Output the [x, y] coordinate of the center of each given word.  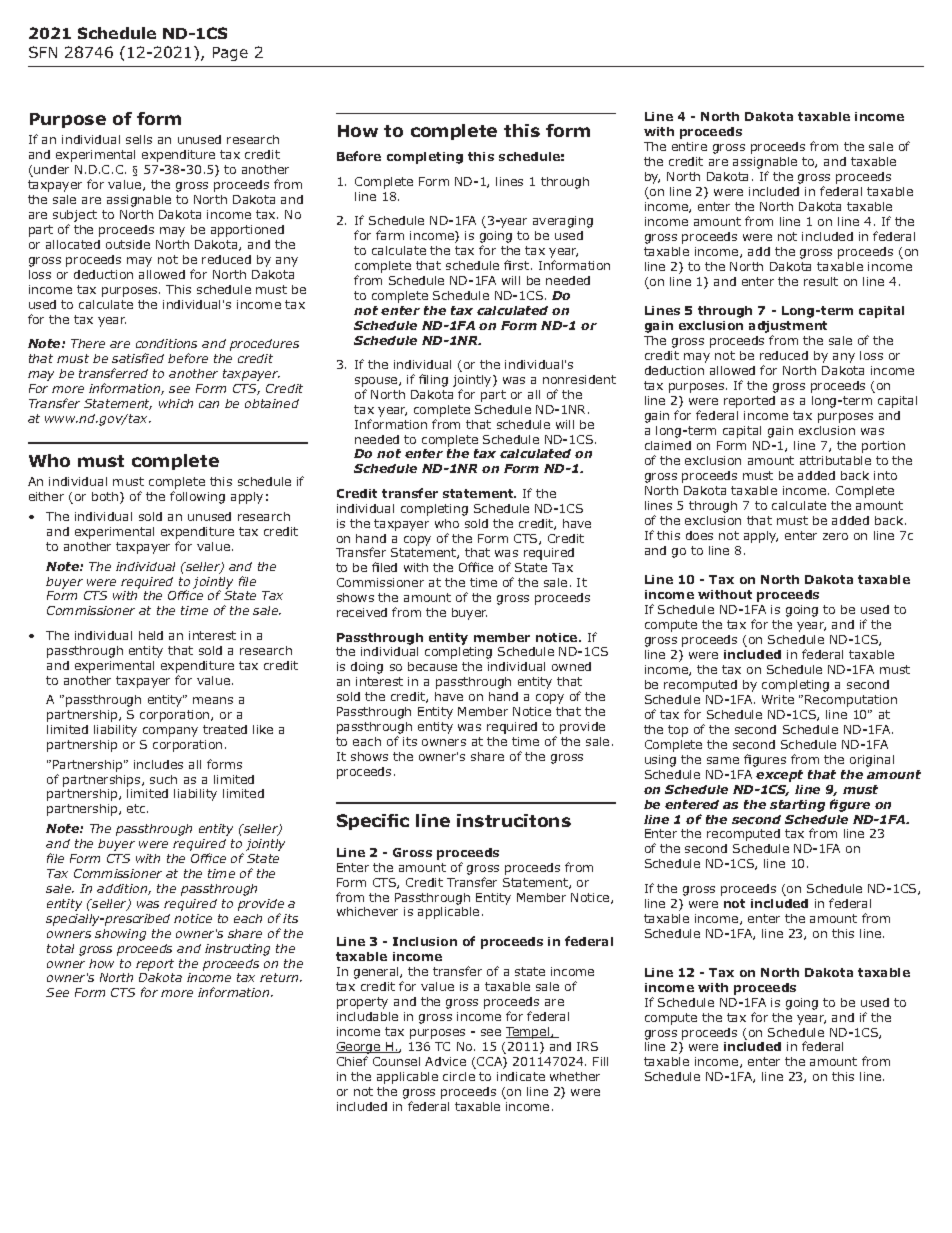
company [170, 732]
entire [689, 146]
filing [433, 380]
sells [139, 139]
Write [778, 699]
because [432, 666]
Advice [445, 1061]
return [280, 977]
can [209, 404]
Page [230, 54]
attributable [835, 460]
